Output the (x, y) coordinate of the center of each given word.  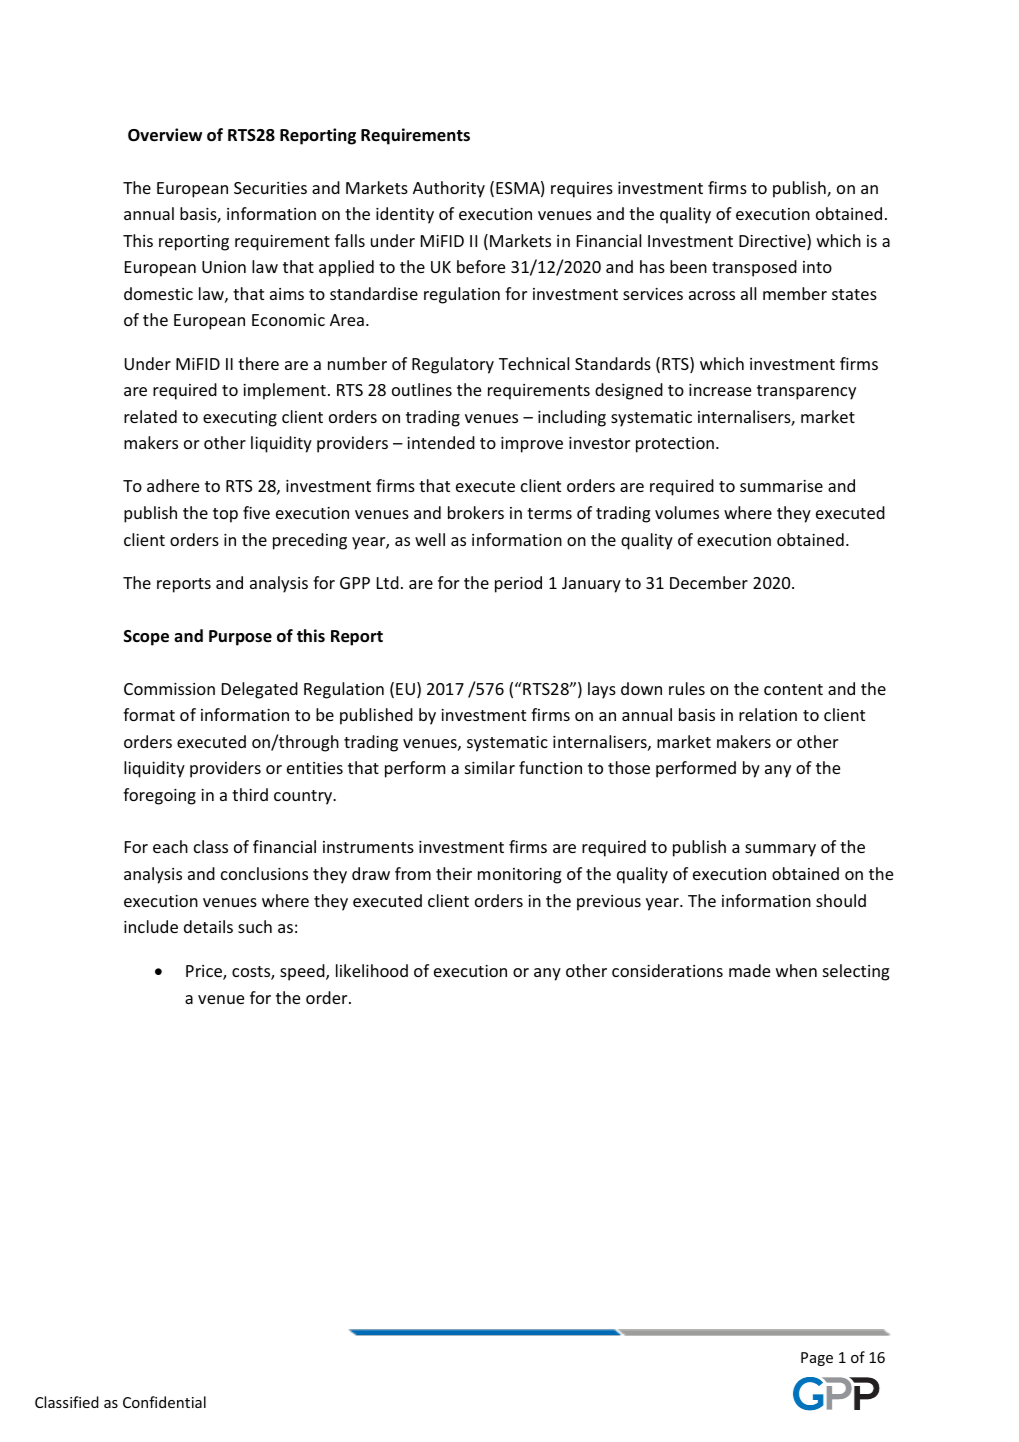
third (250, 794)
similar (490, 767)
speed (303, 972)
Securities (270, 188)
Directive (773, 242)
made (749, 970)
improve (532, 445)
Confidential (164, 1402)
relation (768, 714)
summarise (781, 486)
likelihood (372, 970)
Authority (449, 189)
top (225, 515)
